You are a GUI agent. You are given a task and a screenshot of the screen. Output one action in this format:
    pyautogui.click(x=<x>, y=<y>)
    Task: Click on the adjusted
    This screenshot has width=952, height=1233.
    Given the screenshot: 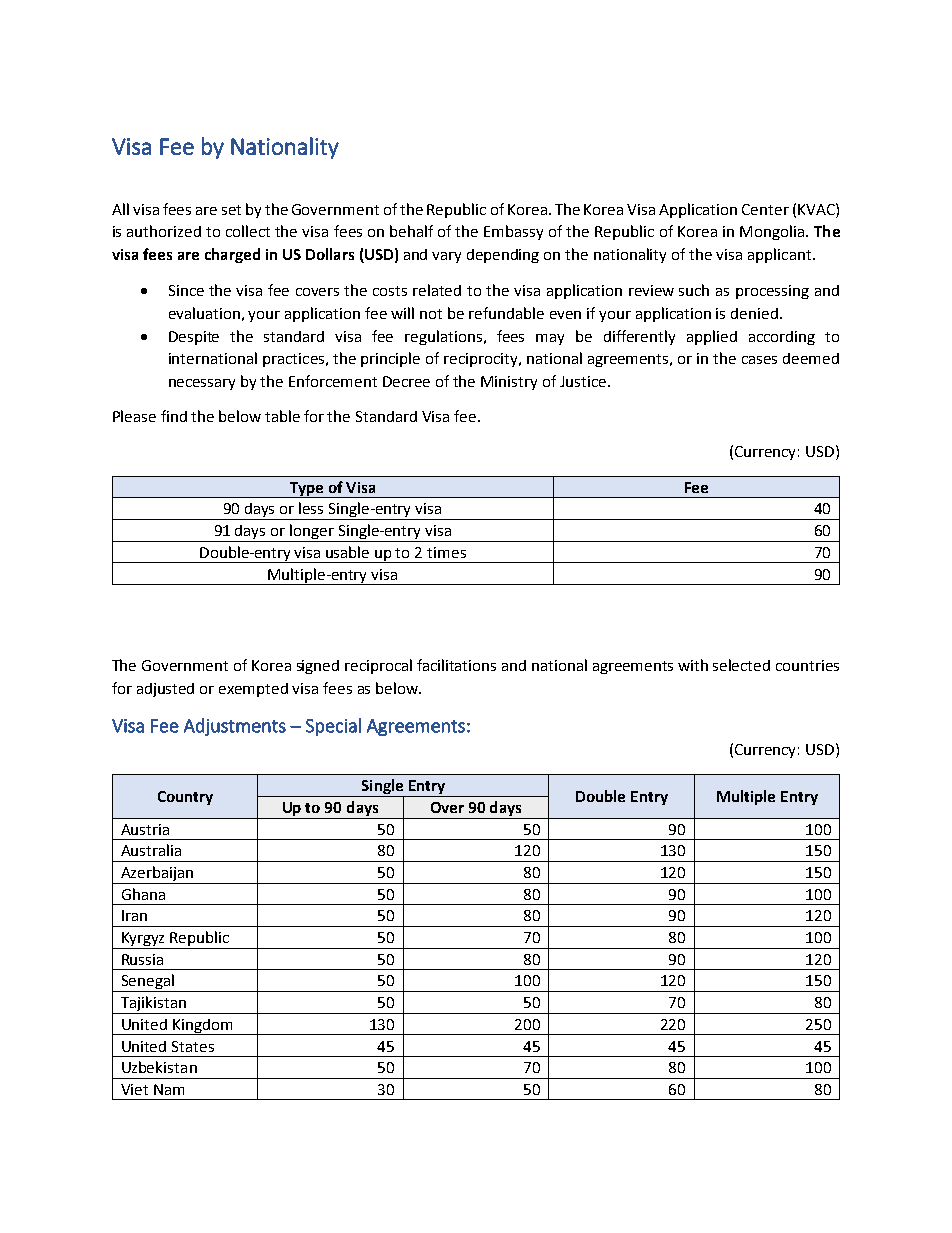 What is the action you would take?
    pyautogui.click(x=165, y=690)
